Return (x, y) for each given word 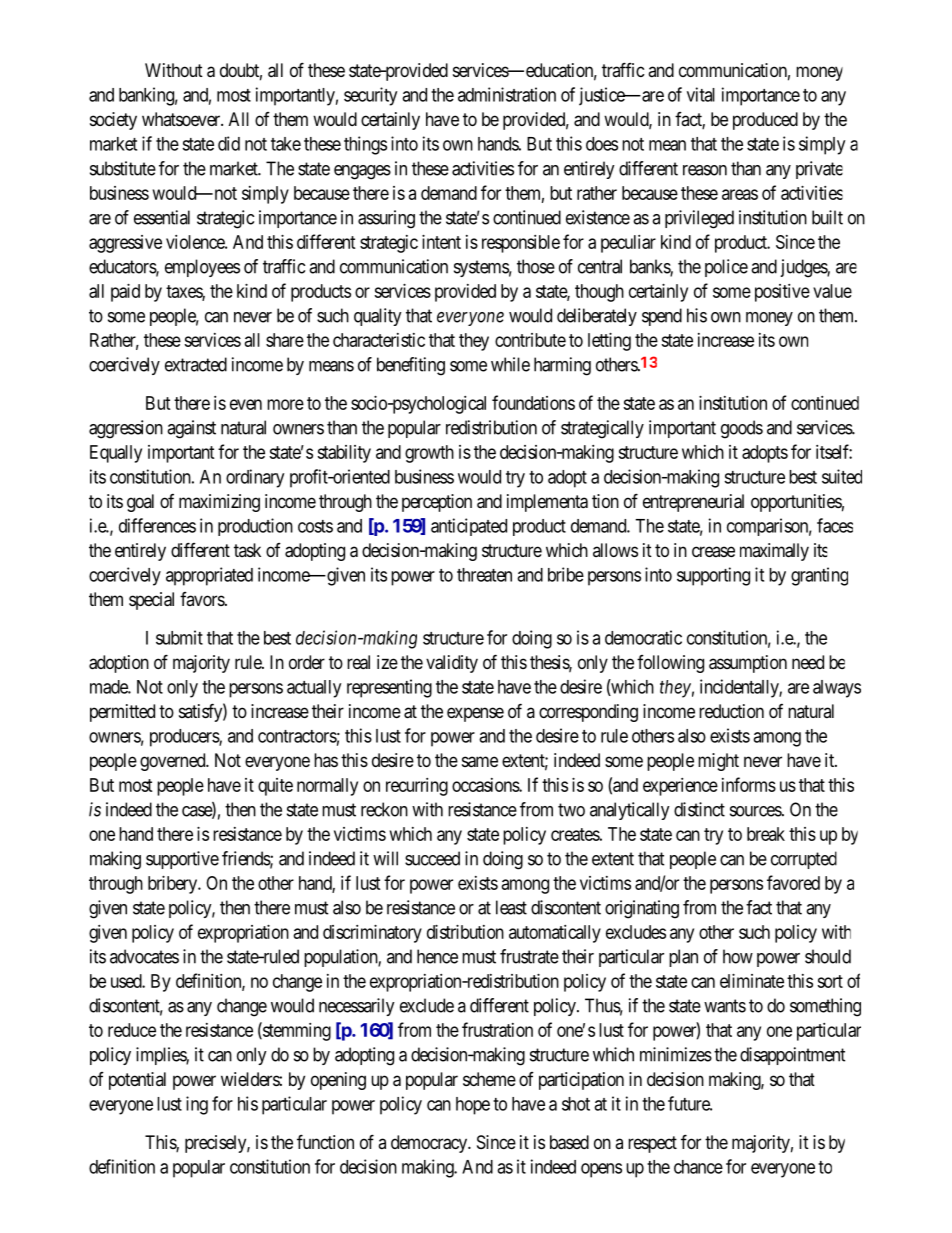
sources (756, 811)
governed (174, 762)
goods (742, 429)
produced (765, 121)
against (191, 429)
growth (429, 454)
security (370, 96)
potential (137, 1081)
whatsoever (182, 119)
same (480, 762)
